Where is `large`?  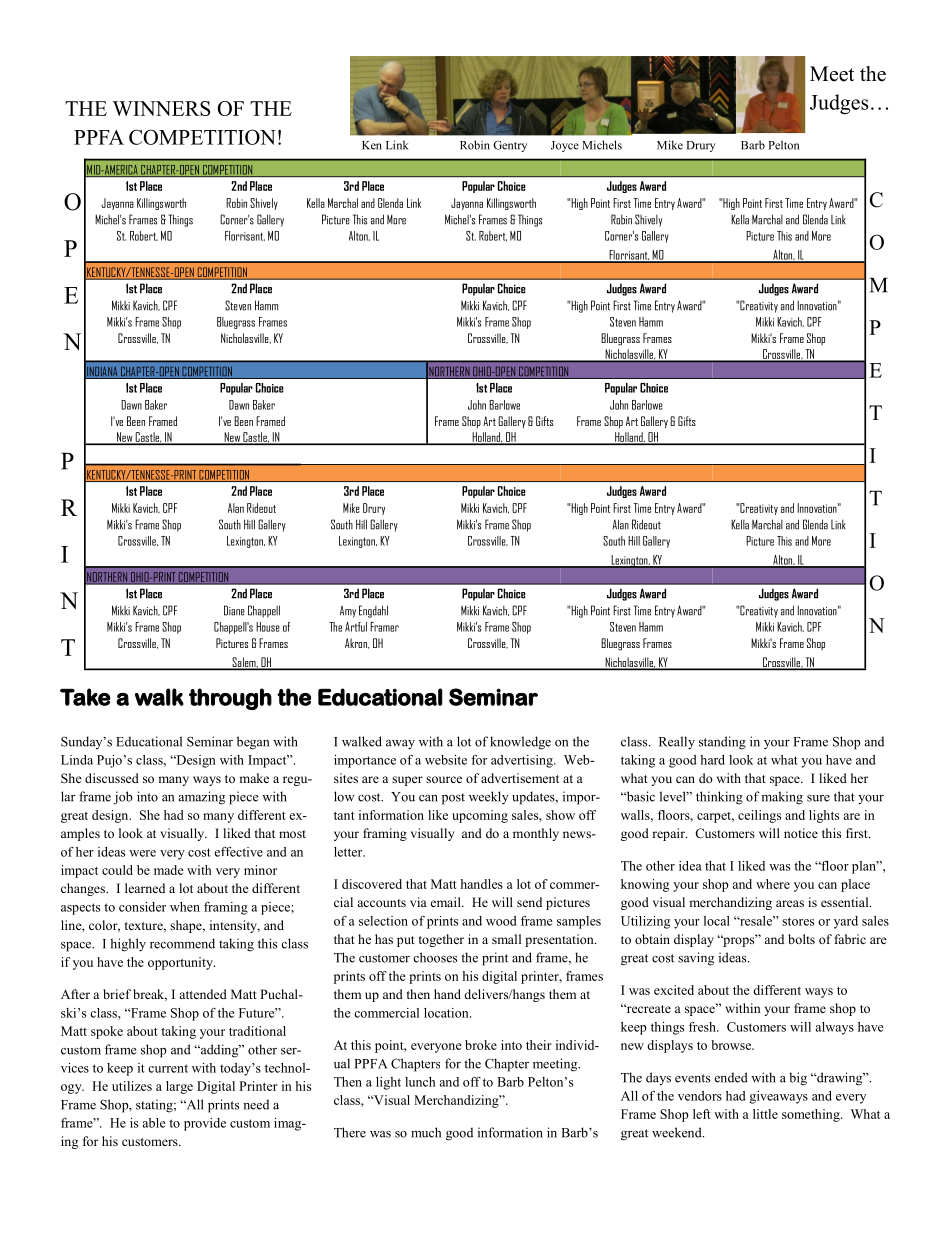
large is located at coordinates (179, 1087).
